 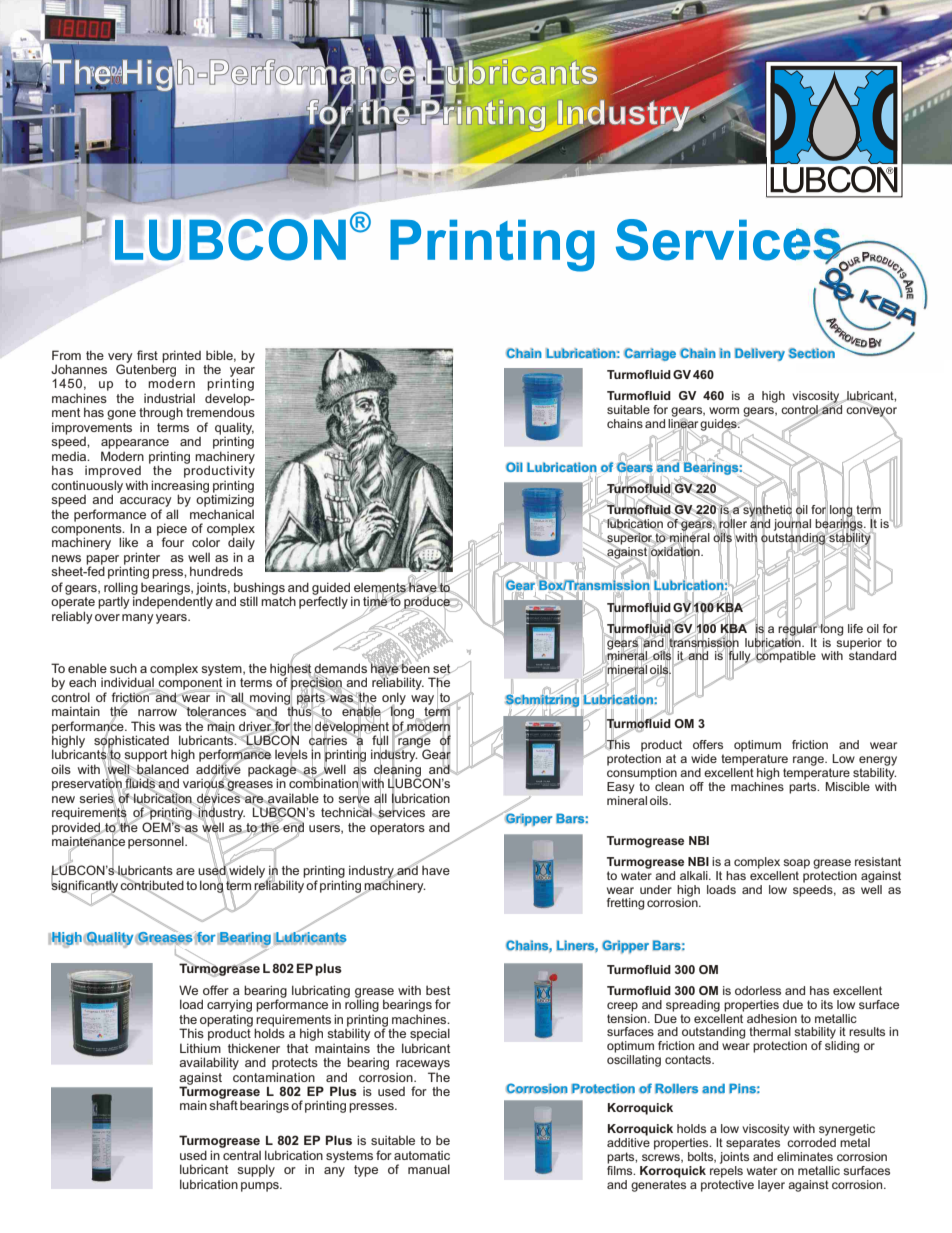 I want to click on carrying, so click(x=229, y=1006).
